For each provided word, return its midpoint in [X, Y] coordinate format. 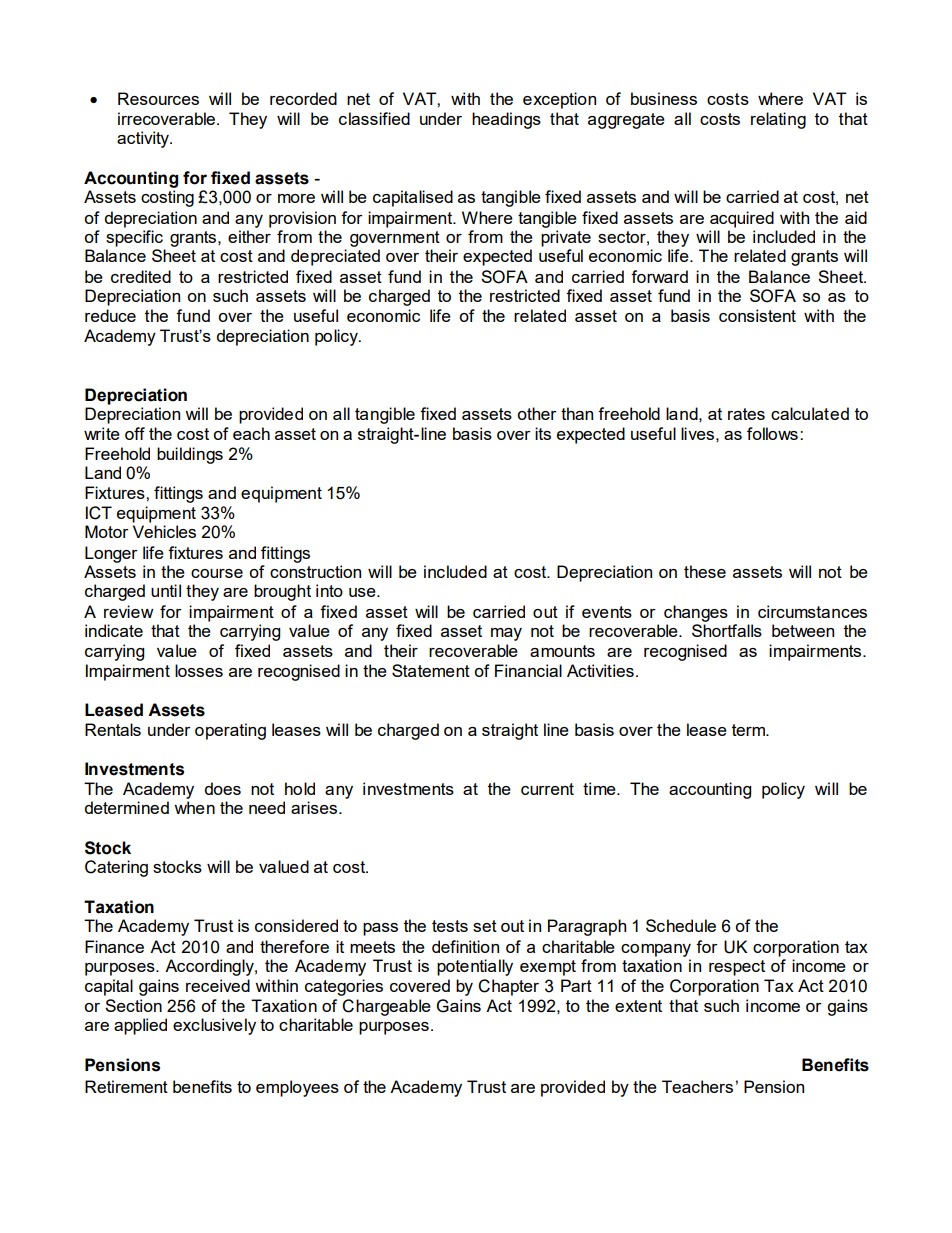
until [166, 590]
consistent [757, 315]
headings [506, 120]
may [506, 634]
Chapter [508, 987]
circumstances [812, 611]
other [537, 413]
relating [778, 120]
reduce [110, 315]
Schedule [681, 925]
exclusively [214, 1026]
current [547, 789]
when [194, 807]
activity [144, 139]
